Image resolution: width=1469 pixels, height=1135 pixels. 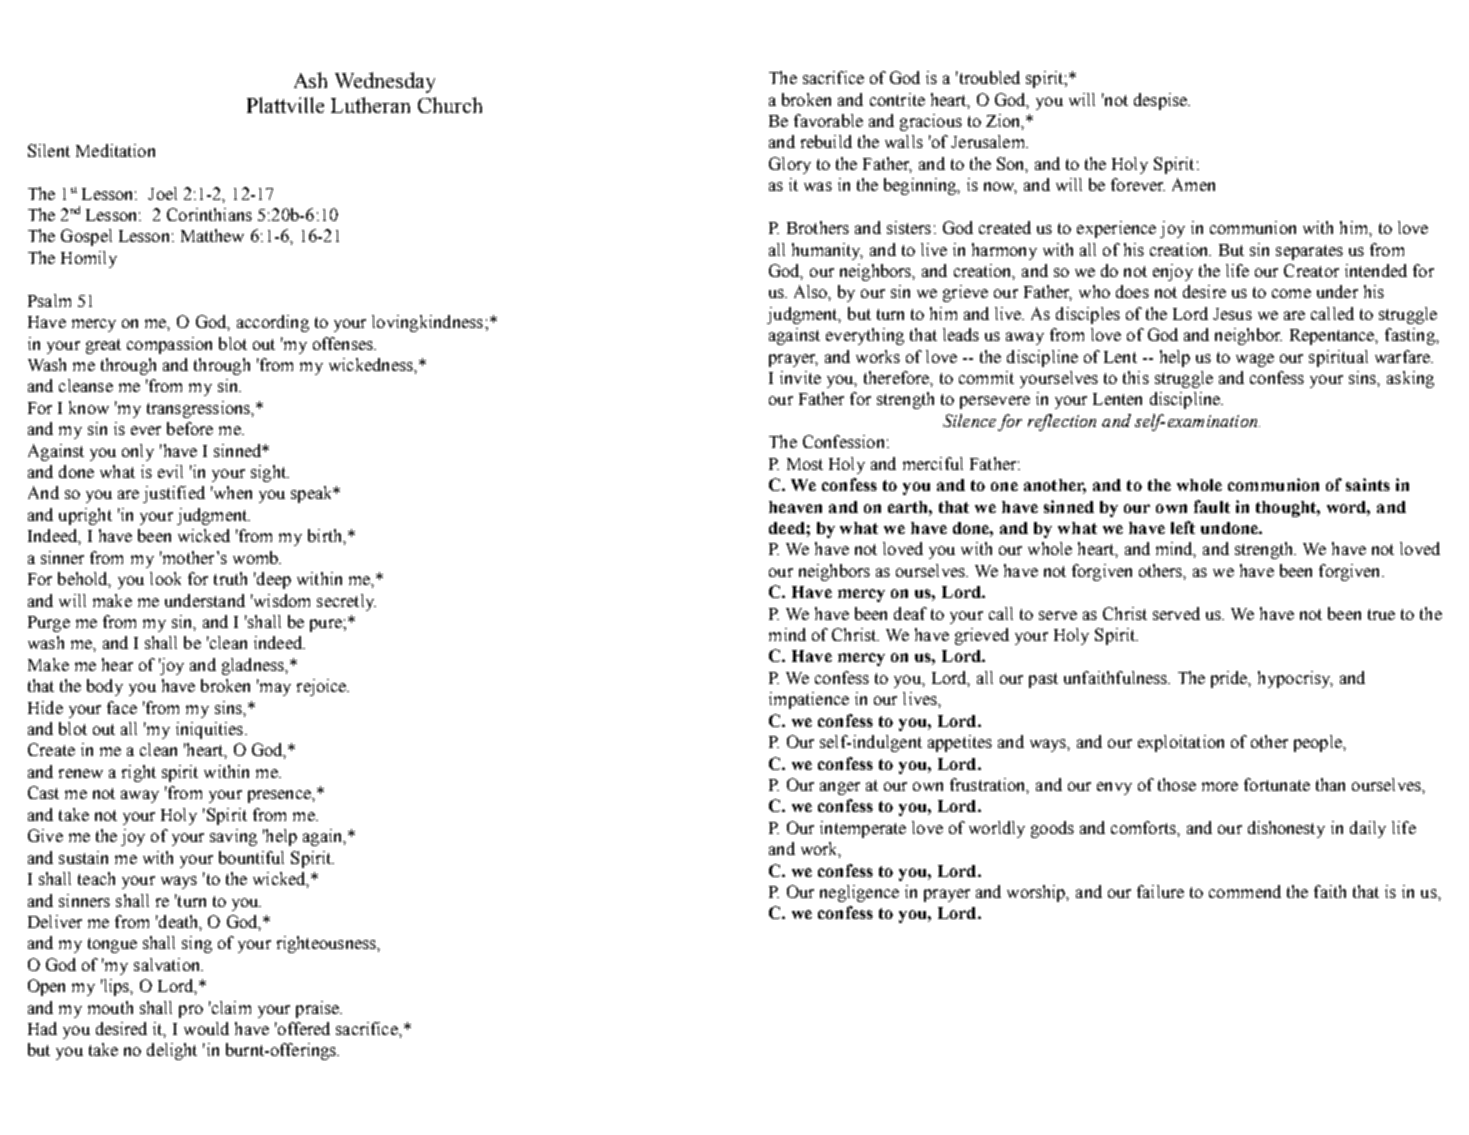 I want to click on exploitation, so click(x=1181, y=743).
